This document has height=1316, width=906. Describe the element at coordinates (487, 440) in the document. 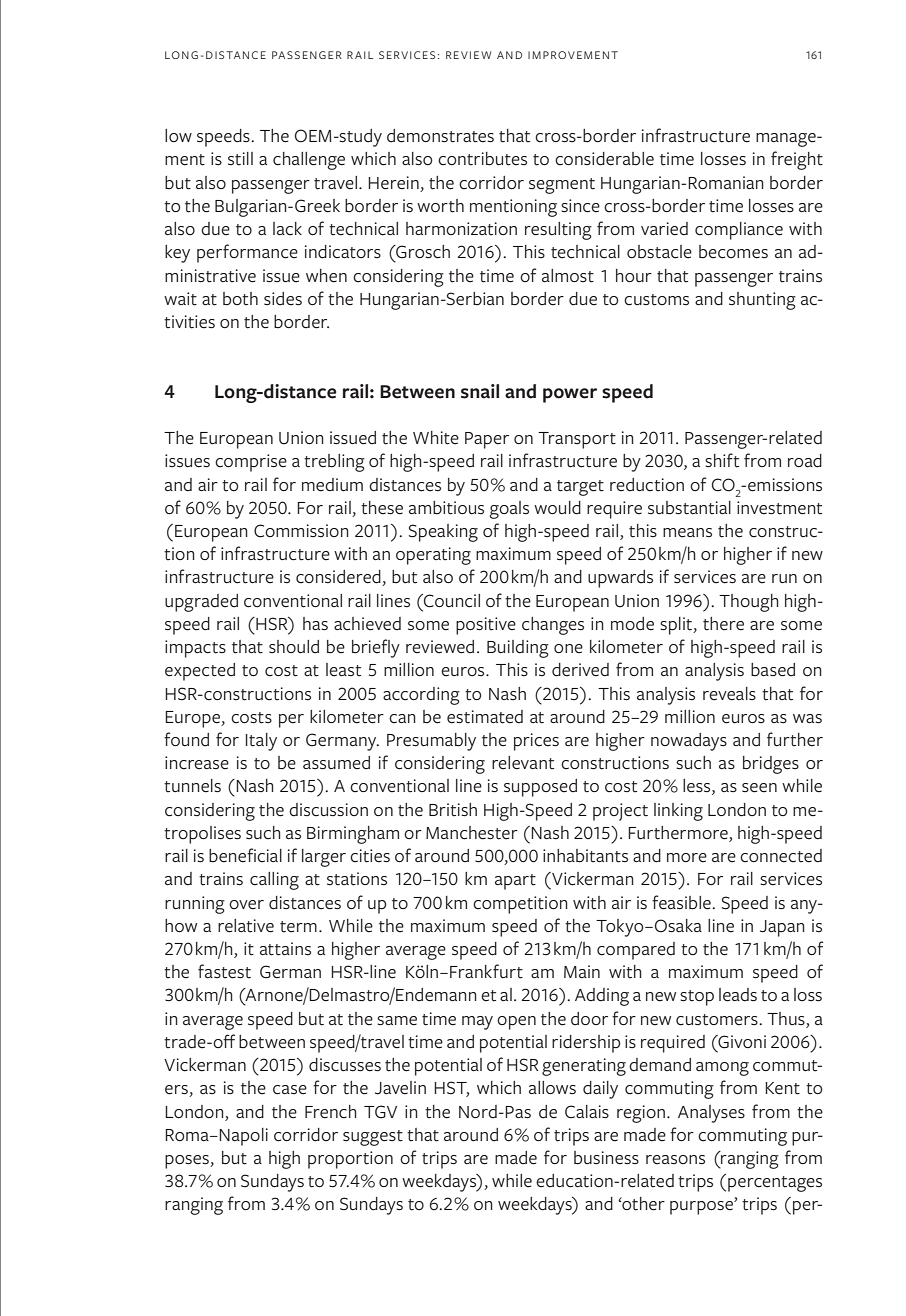

I see `Paper` at that location.
